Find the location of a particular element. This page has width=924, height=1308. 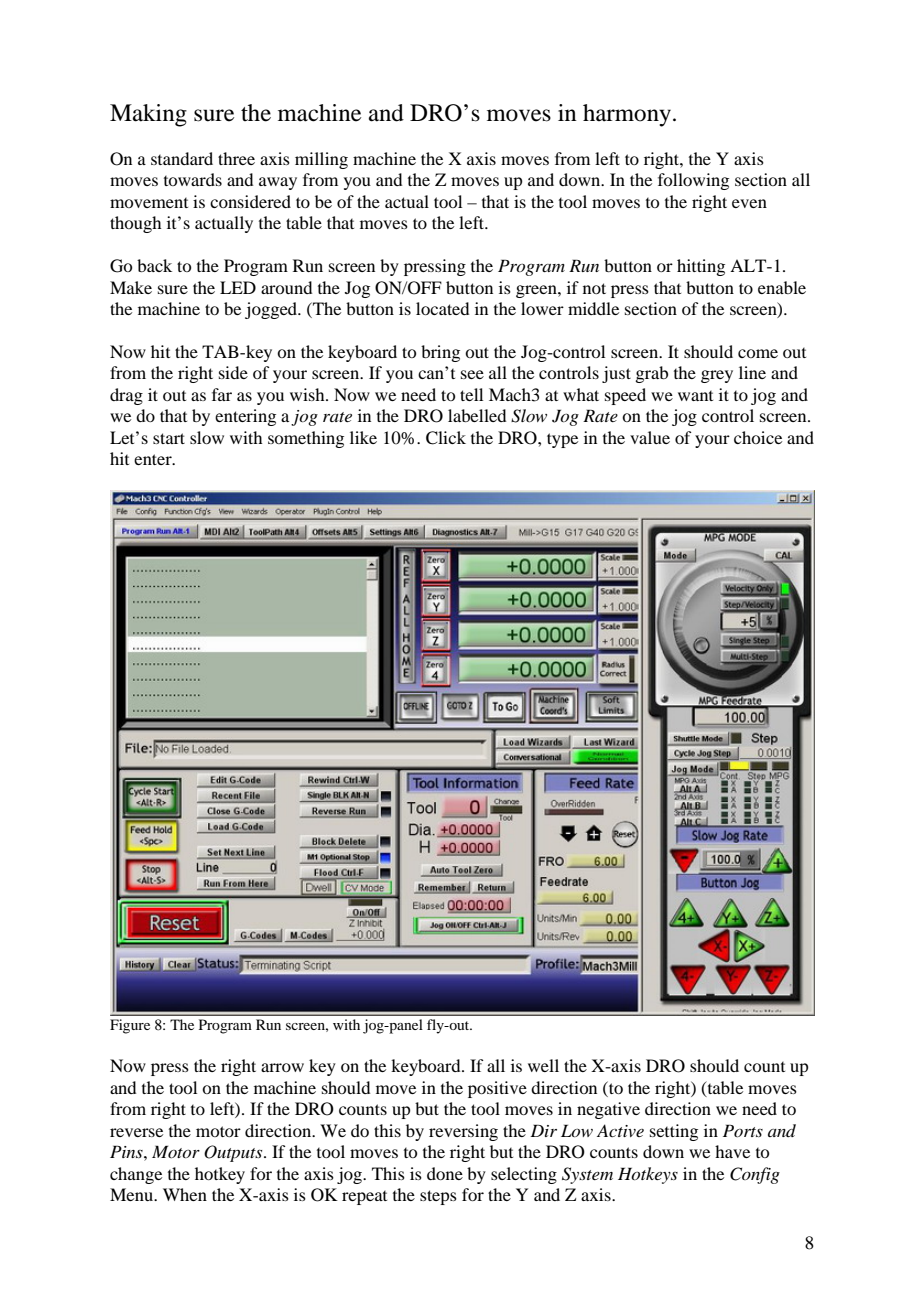

following is located at coordinates (693, 181).
